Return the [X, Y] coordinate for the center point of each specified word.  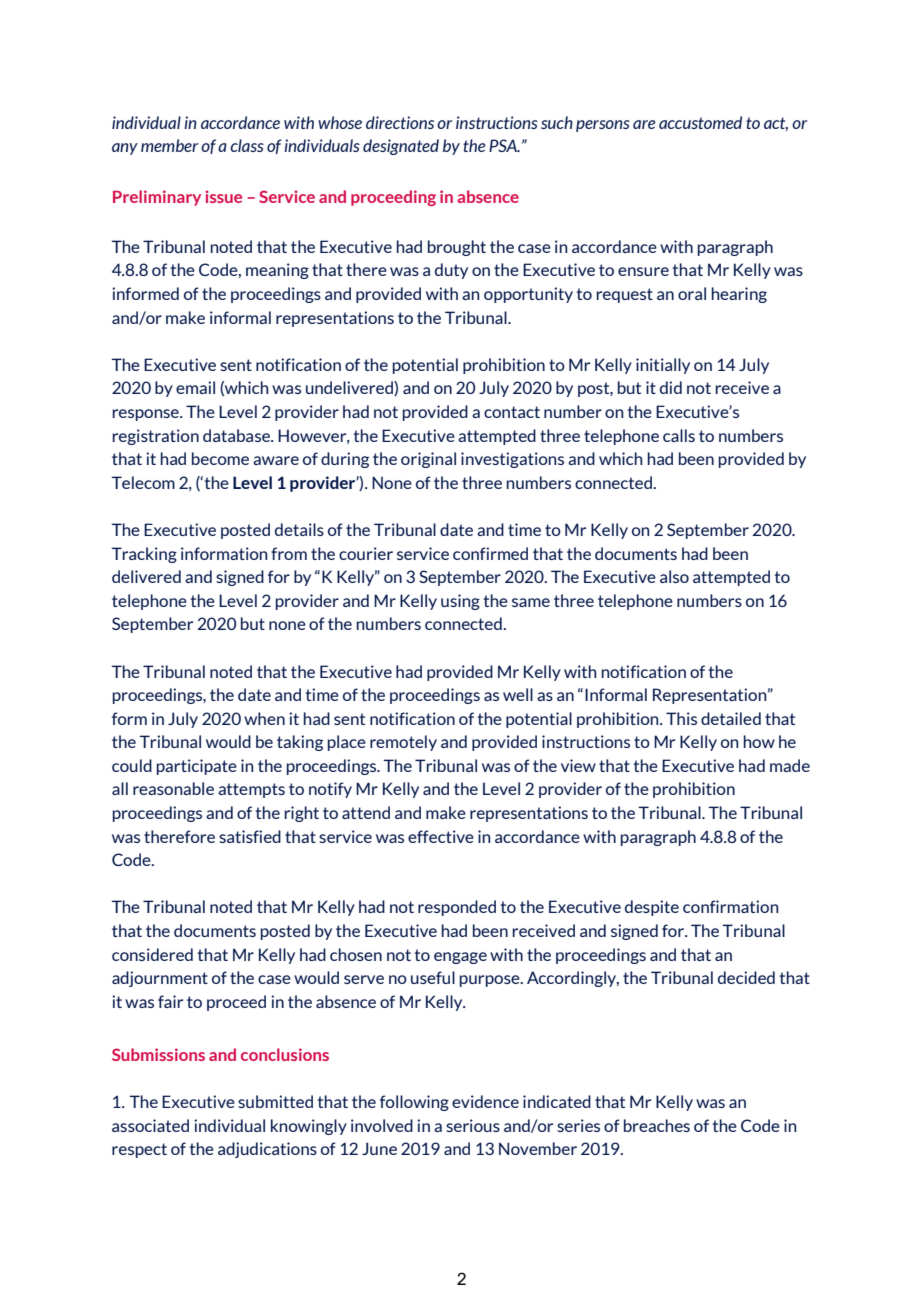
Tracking [144, 555]
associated [150, 1125]
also [674, 576]
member [169, 145]
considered [152, 954]
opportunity [528, 295]
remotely [403, 743]
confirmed [490, 553]
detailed [731, 718]
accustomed [700, 122]
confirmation [730, 906]
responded [457, 908]
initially [663, 366]
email [195, 387]
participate [197, 767]
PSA [504, 145]
